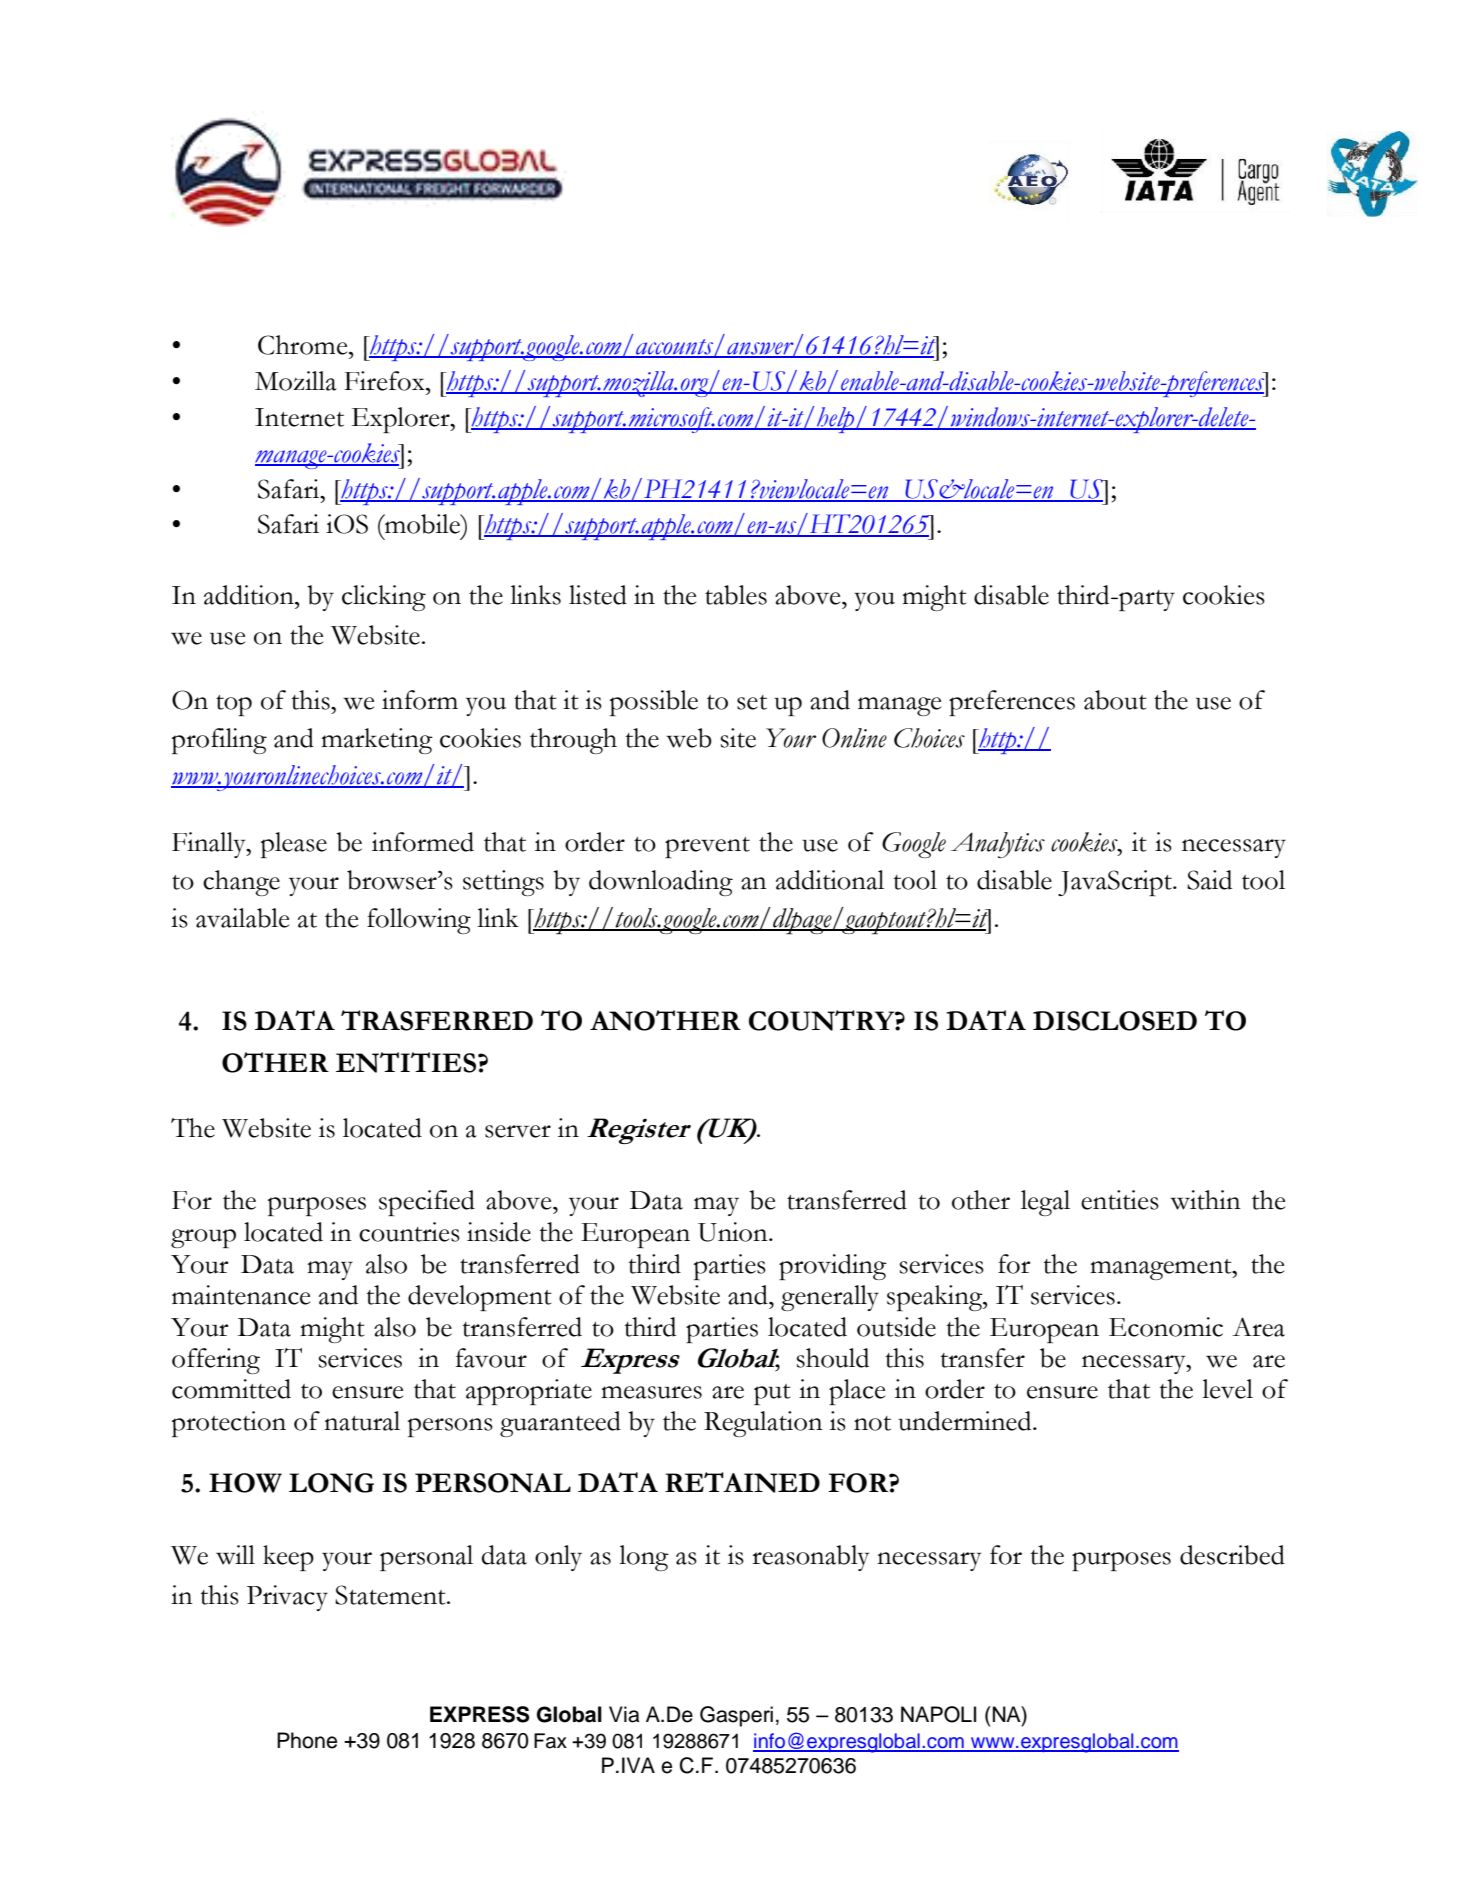  What do you see at coordinates (385, 381) in the screenshot?
I see `Firefox` at bounding box center [385, 381].
